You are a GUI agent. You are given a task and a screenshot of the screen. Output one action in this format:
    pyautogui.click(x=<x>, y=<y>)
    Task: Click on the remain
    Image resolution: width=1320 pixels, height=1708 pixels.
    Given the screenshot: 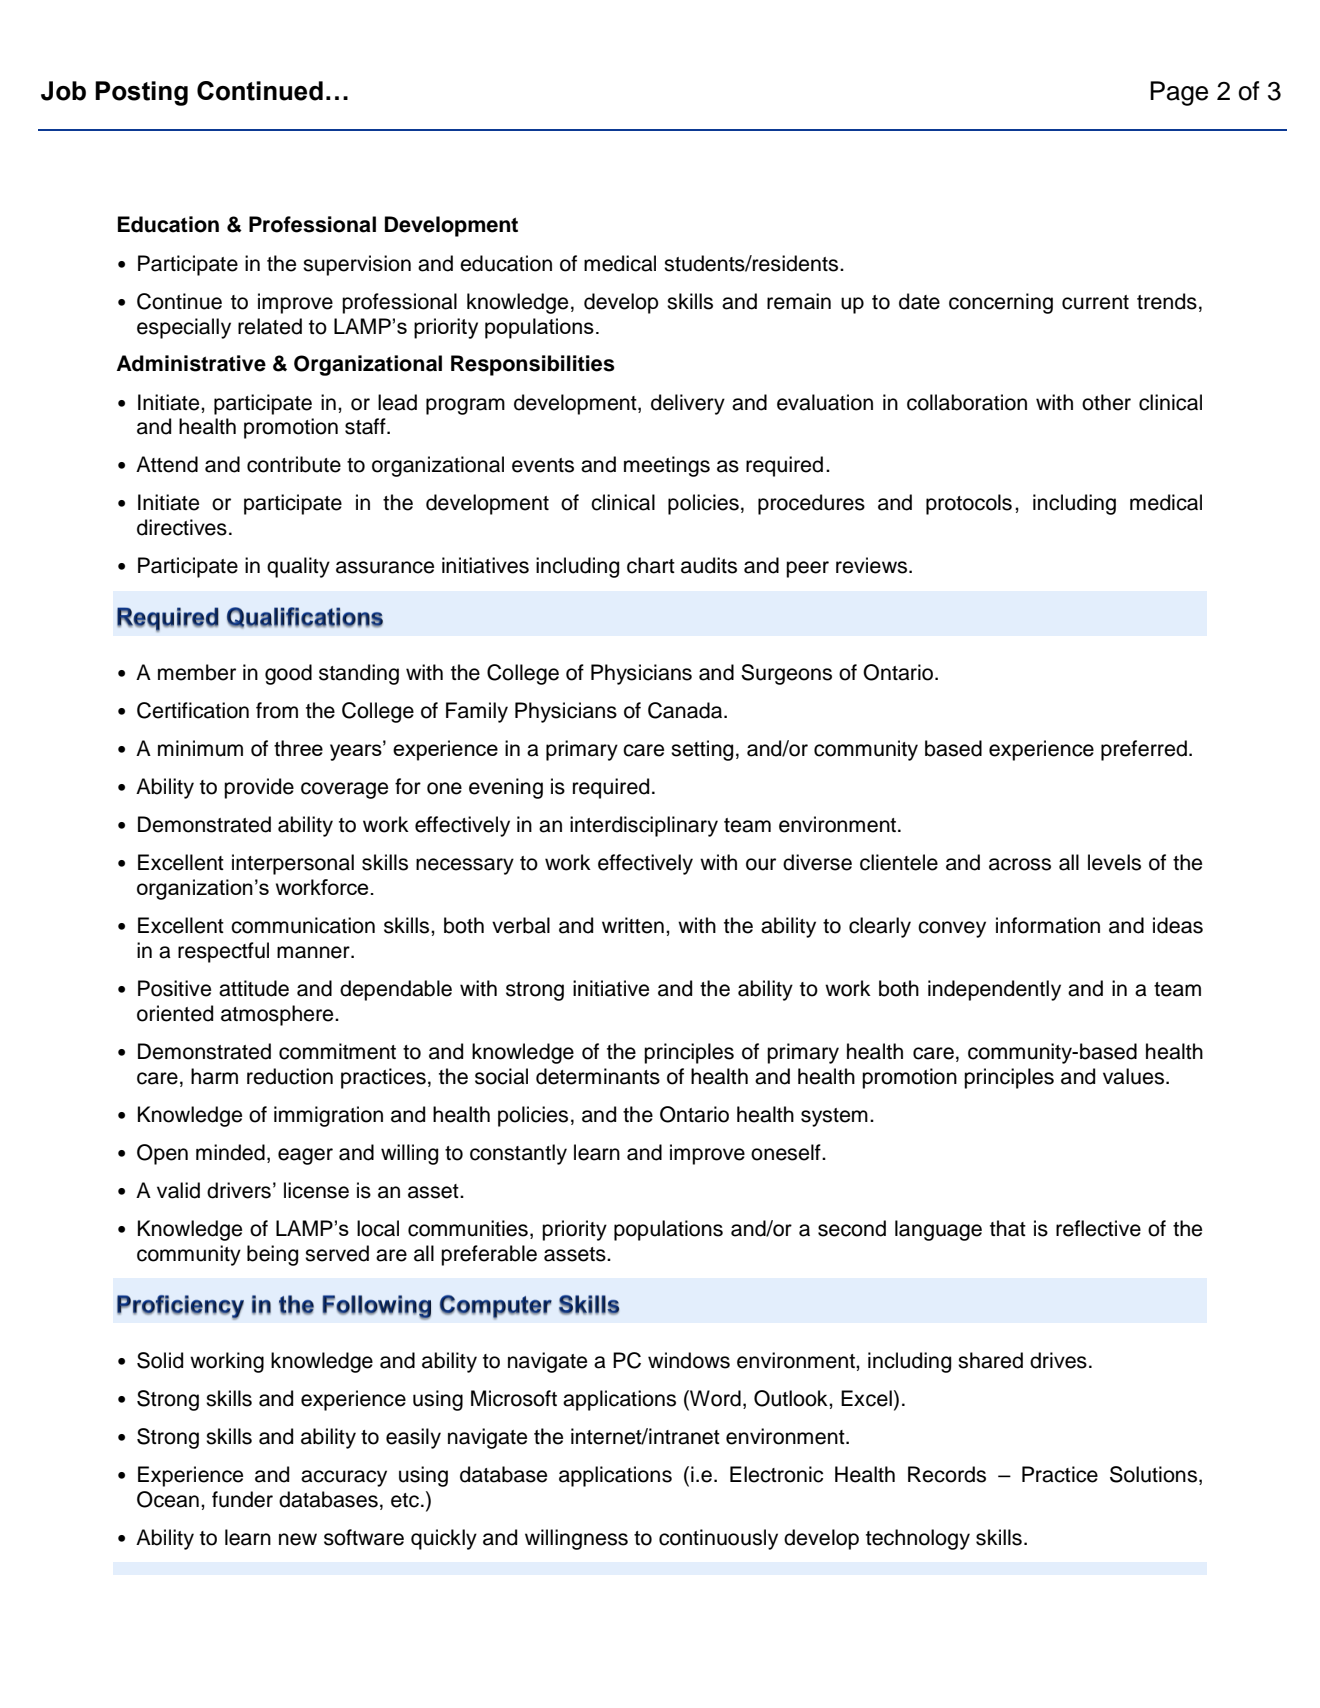 What is the action you would take?
    pyautogui.click(x=799, y=301)
